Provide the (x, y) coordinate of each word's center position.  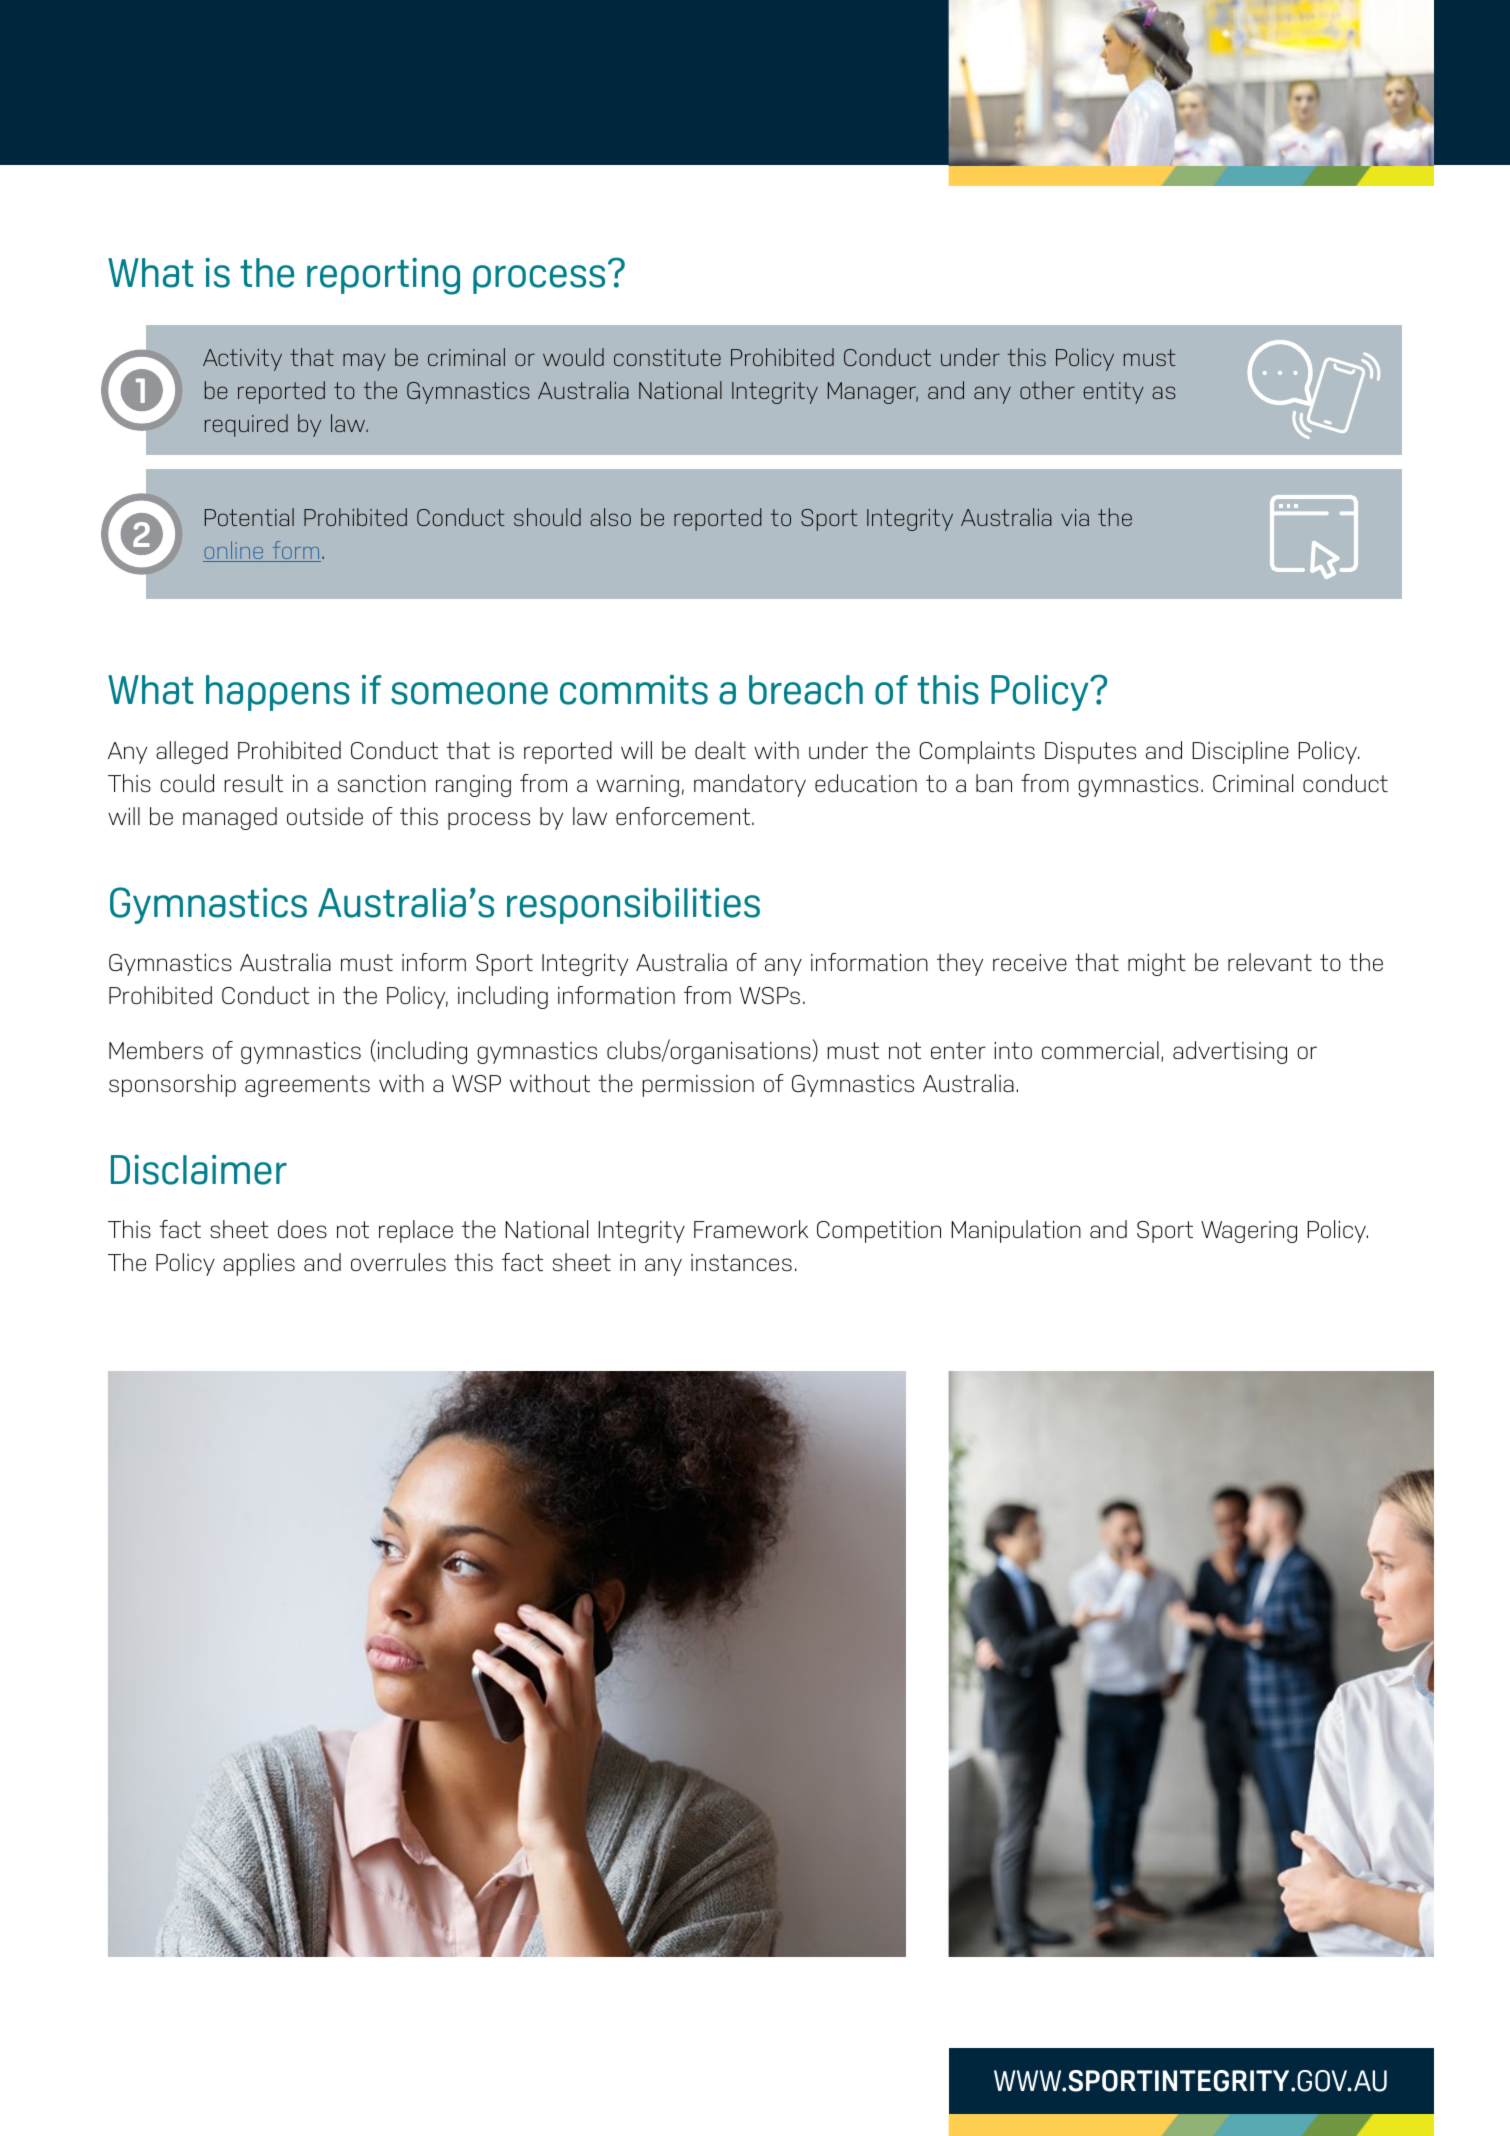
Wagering (1249, 1232)
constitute (667, 357)
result (253, 783)
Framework (751, 1229)
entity (1114, 393)
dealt (720, 750)
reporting (383, 276)
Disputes (1090, 752)
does (302, 1229)
